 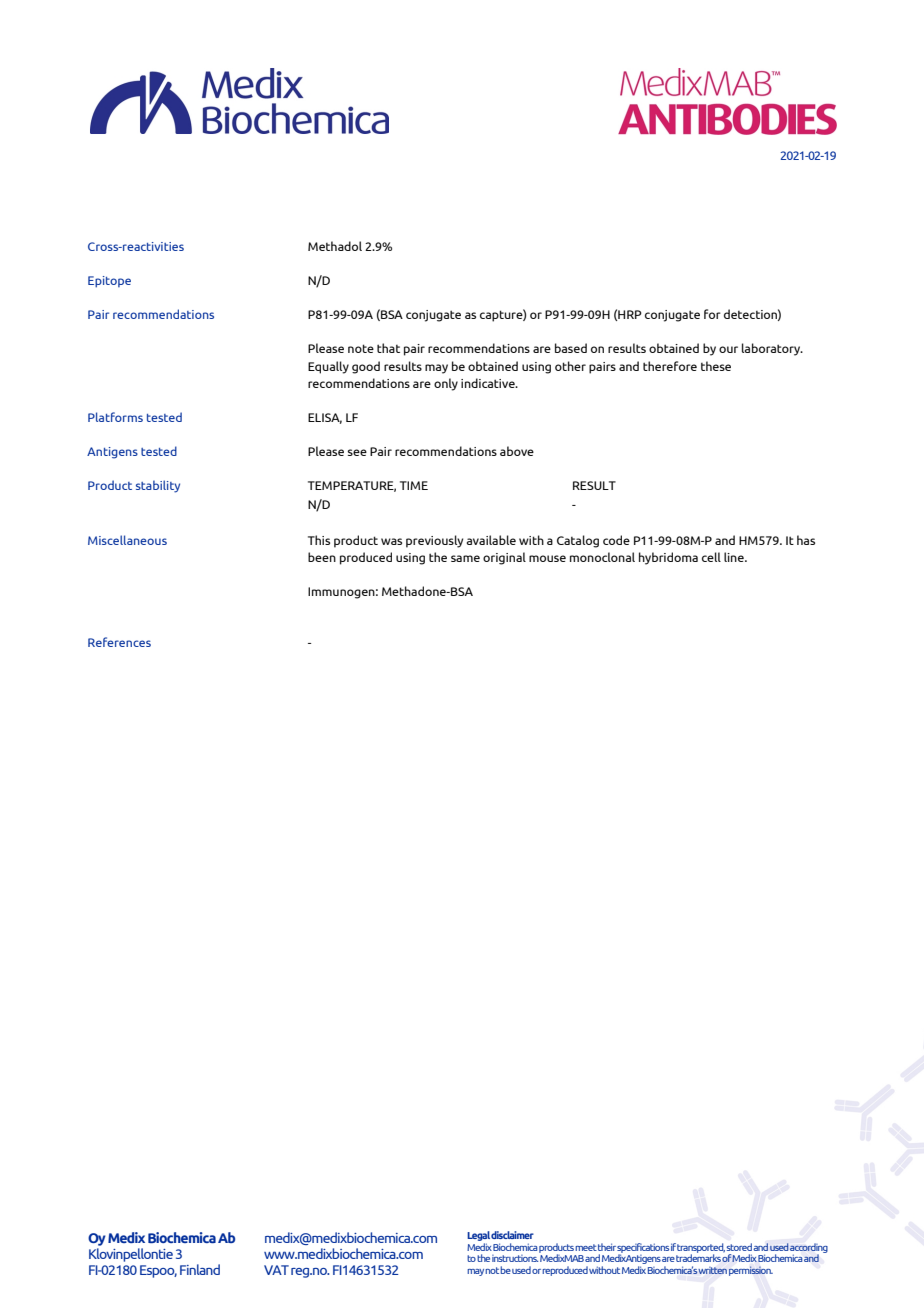 I want to click on line, so click(x=735, y=557).
